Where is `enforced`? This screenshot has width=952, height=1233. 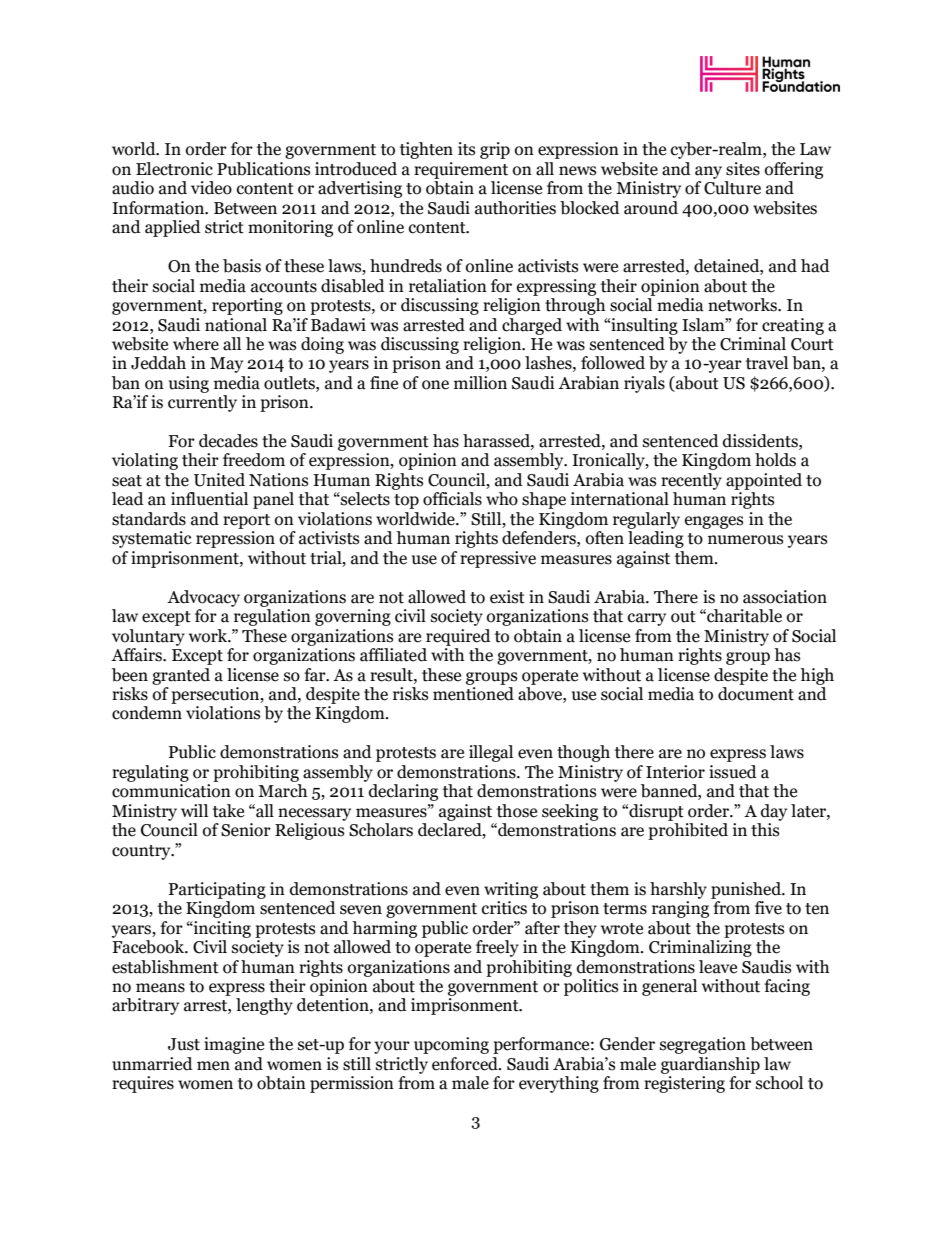
enforced is located at coordinates (466, 1064).
